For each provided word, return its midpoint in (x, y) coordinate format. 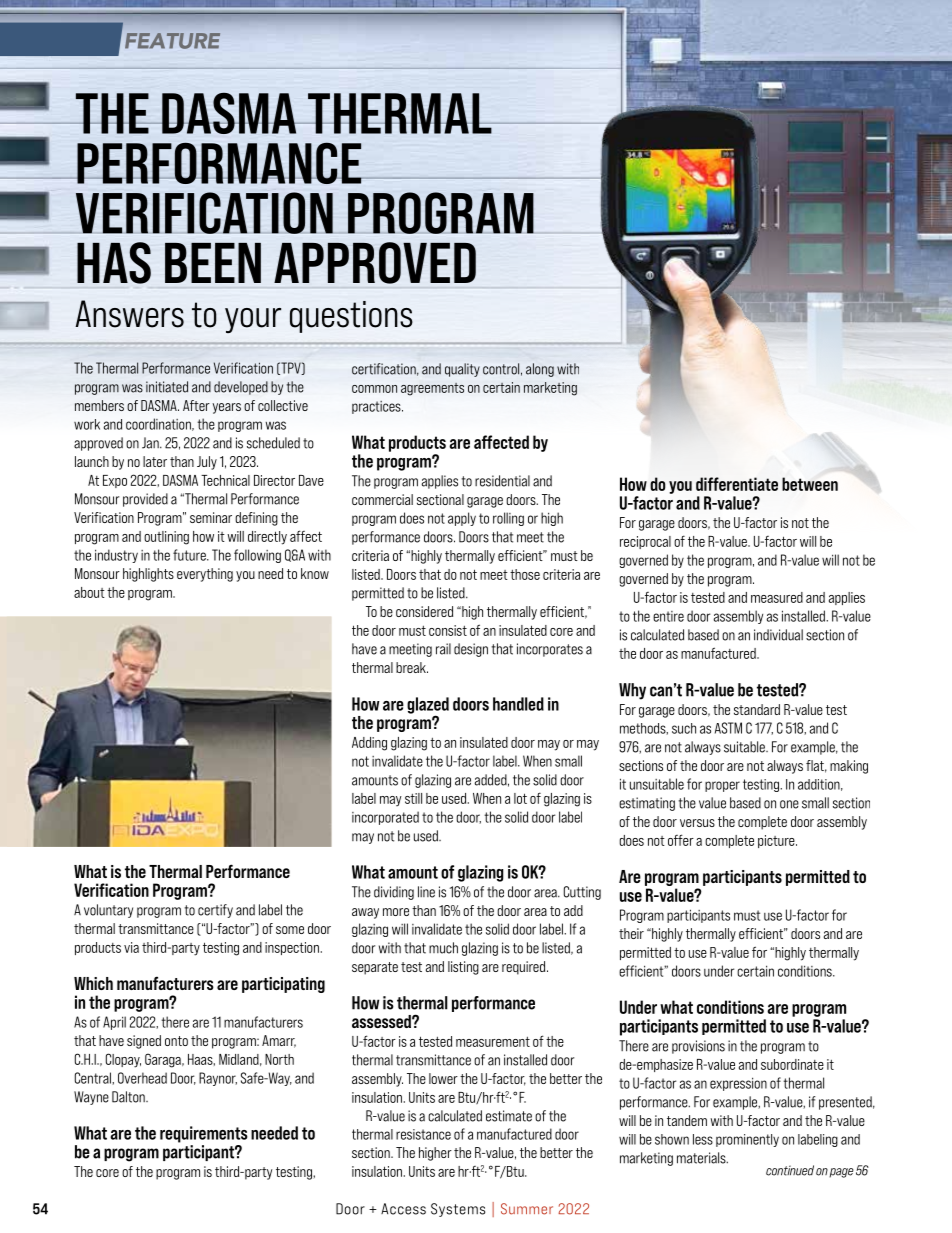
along (540, 370)
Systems (458, 1210)
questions (351, 317)
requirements (204, 1134)
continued (790, 1170)
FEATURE (172, 41)
